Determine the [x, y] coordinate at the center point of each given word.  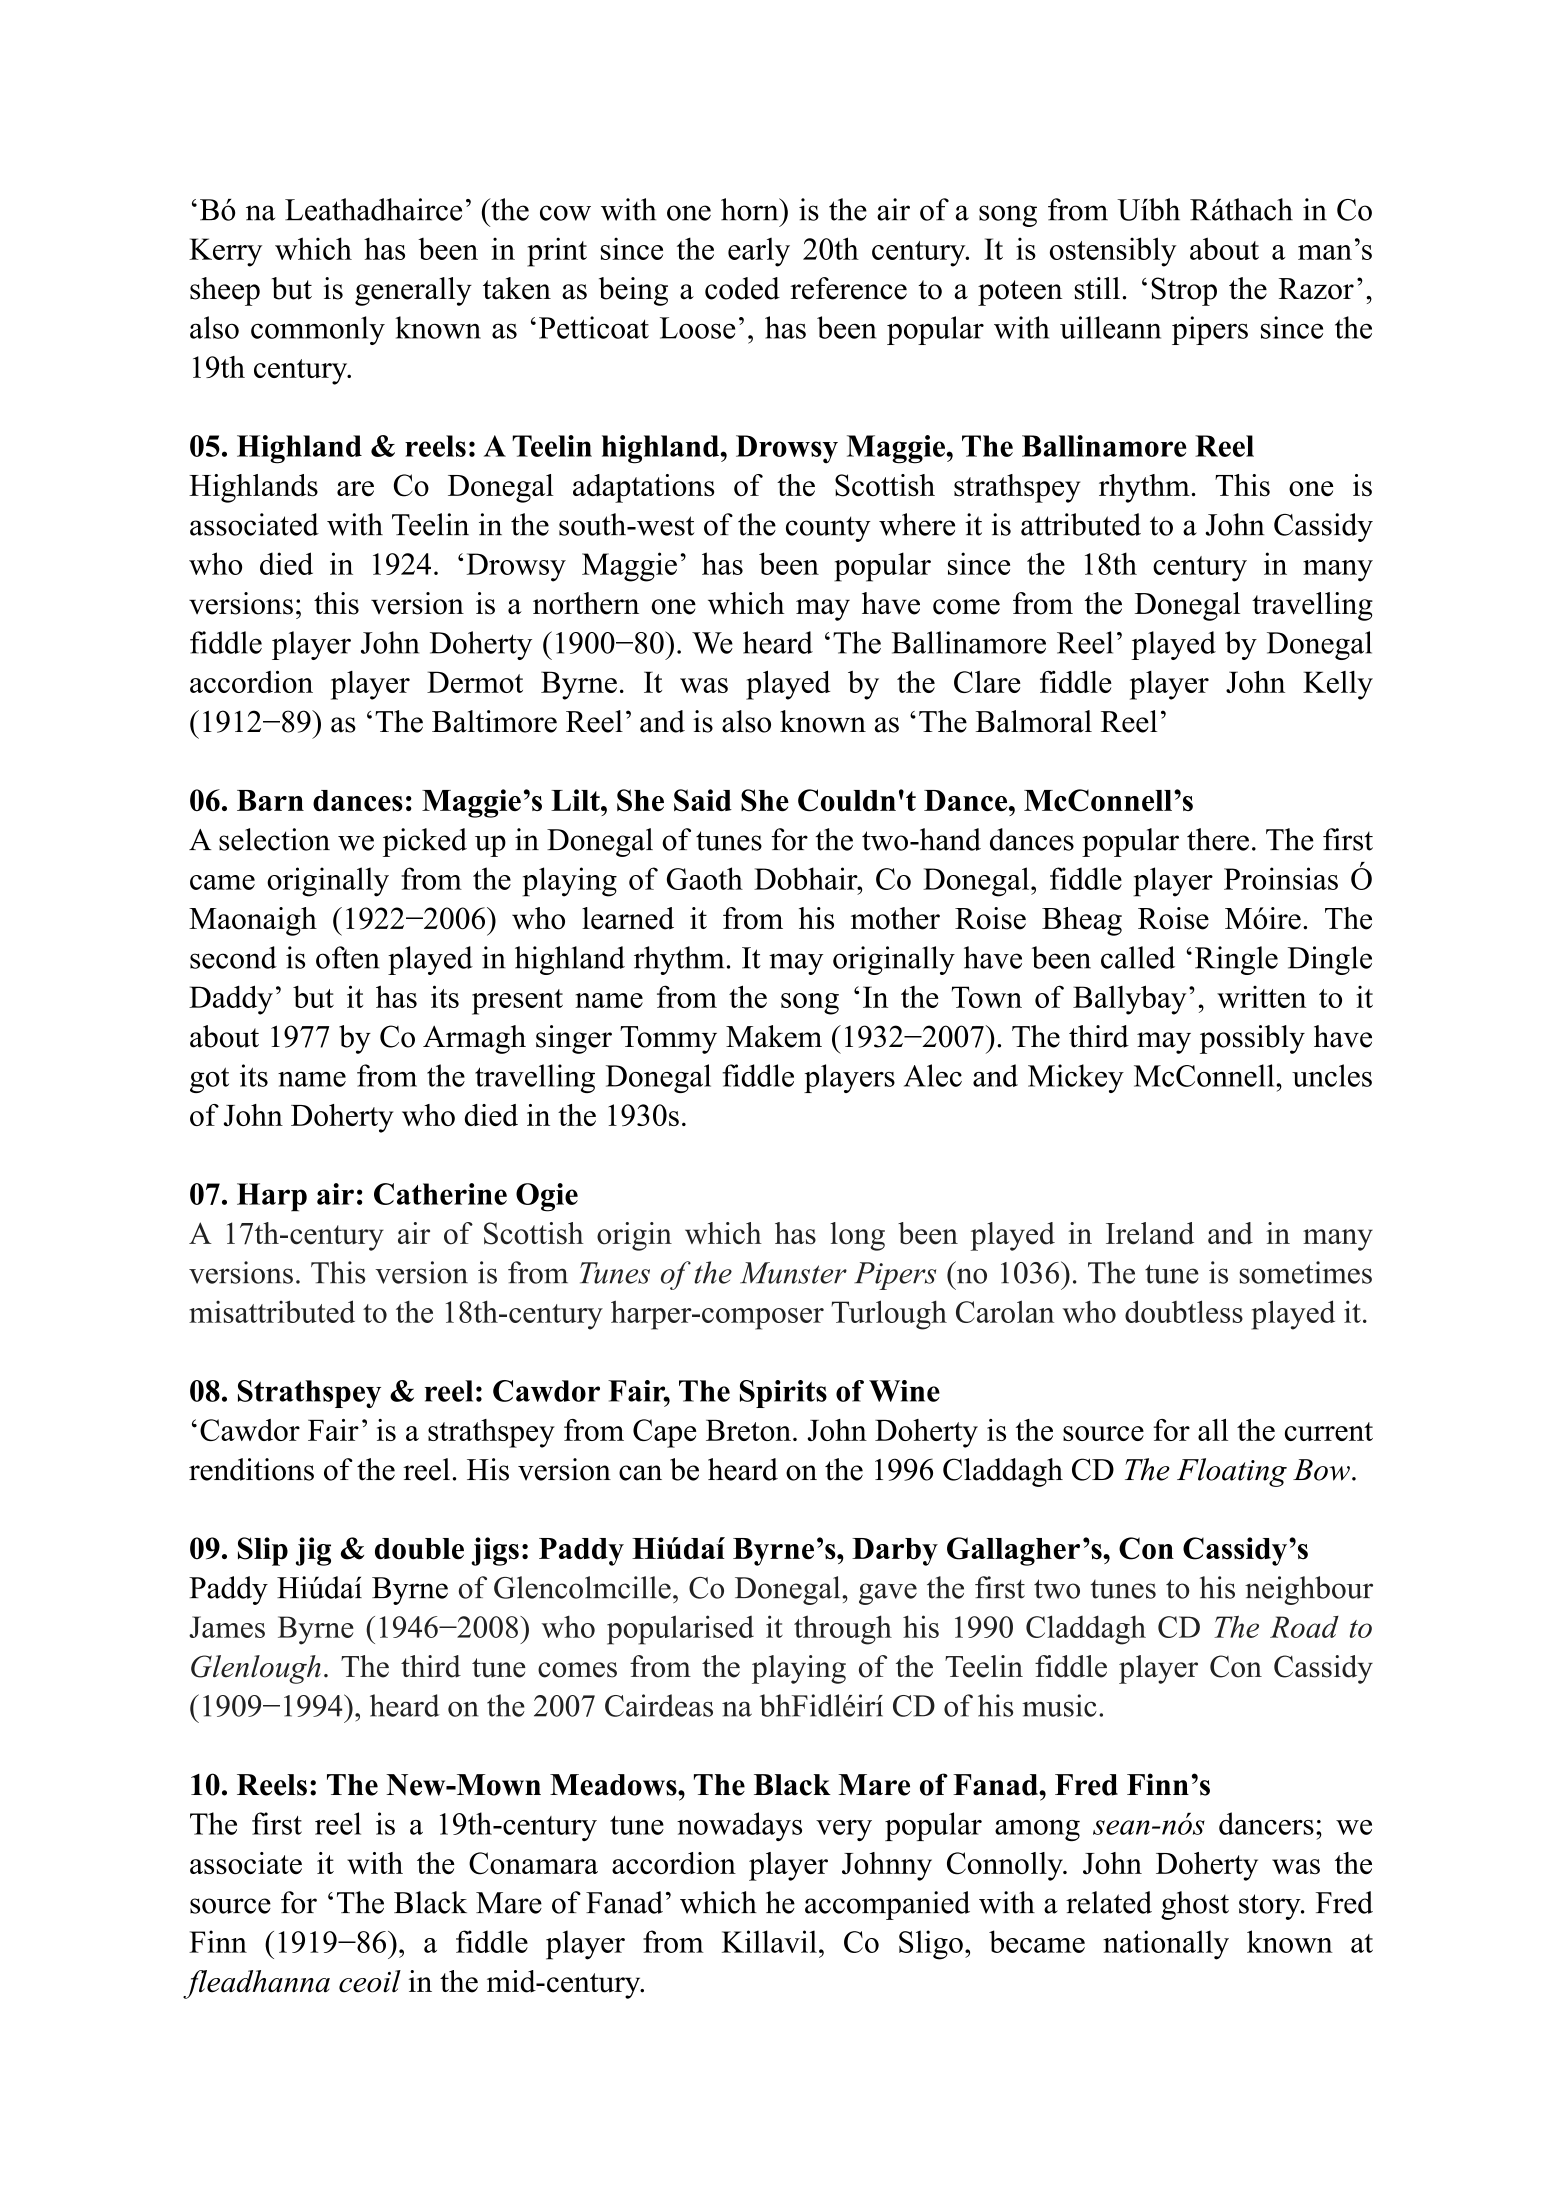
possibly [1252, 1039]
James [227, 1627]
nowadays [739, 1826]
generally [413, 291]
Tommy [668, 1040]
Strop [1184, 291]
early [759, 252]
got [209, 1080]
